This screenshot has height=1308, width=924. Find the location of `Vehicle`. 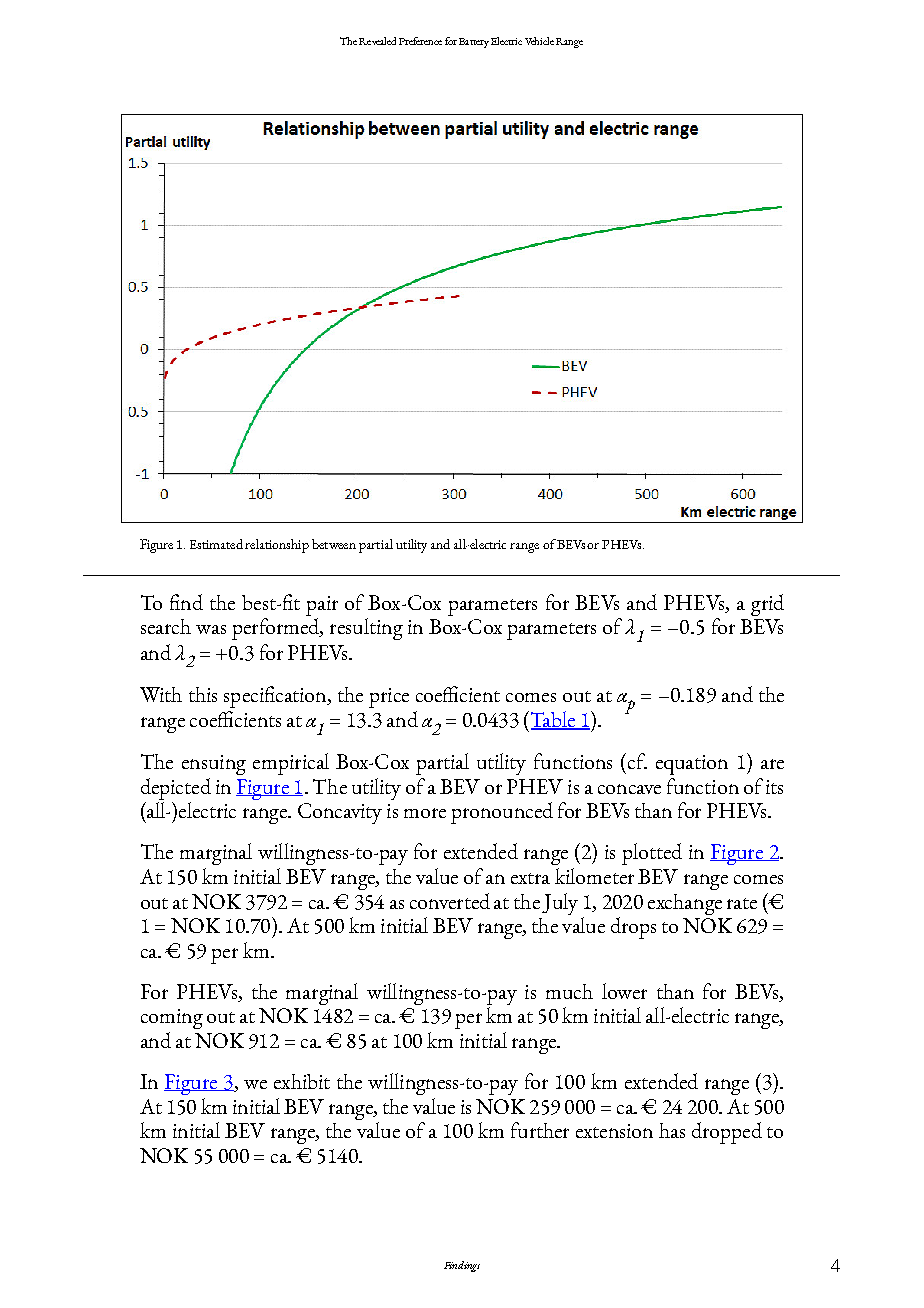

Vehicle is located at coordinates (539, 41).
